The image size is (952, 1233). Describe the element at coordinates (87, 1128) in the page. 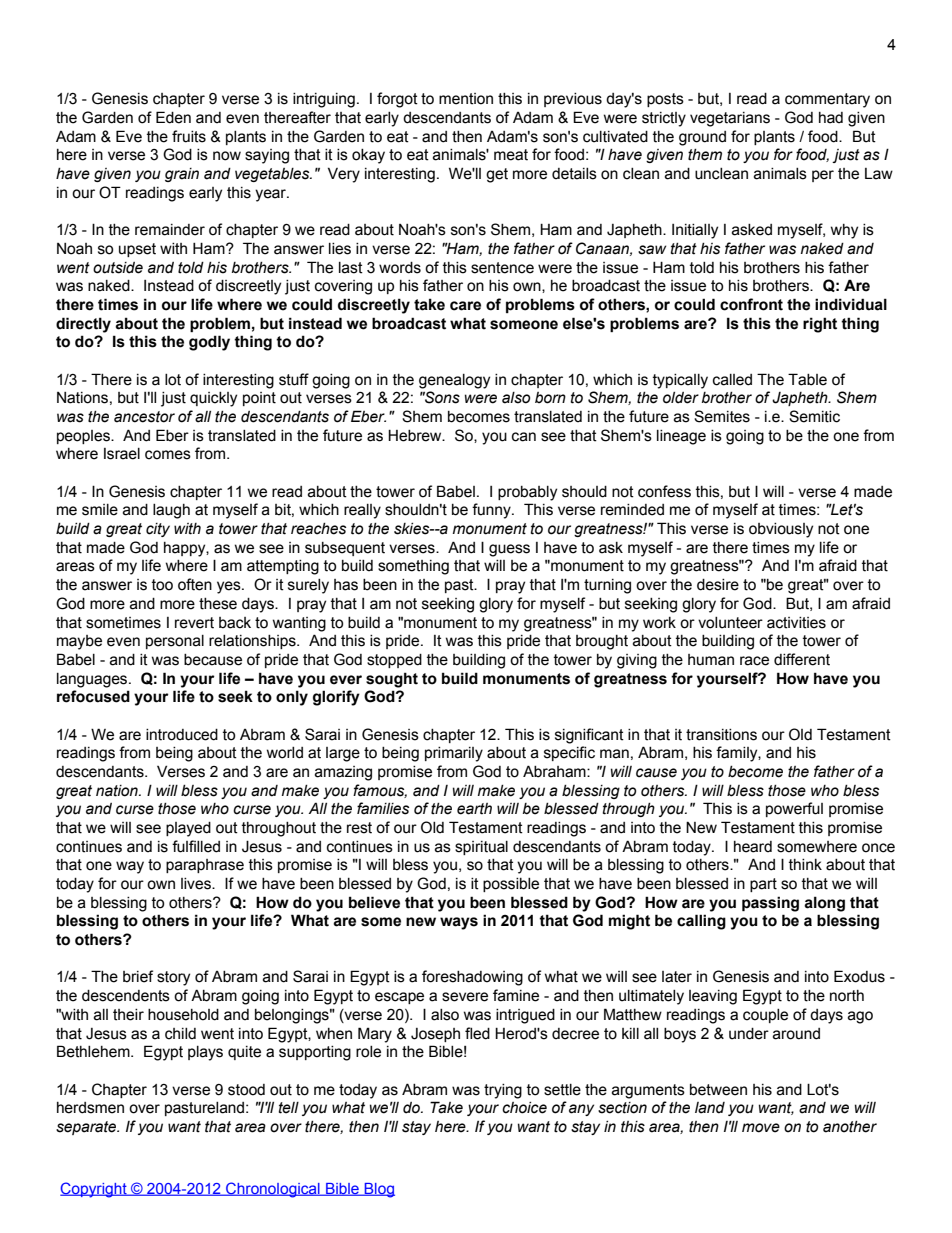

I see `separate` at that location.
